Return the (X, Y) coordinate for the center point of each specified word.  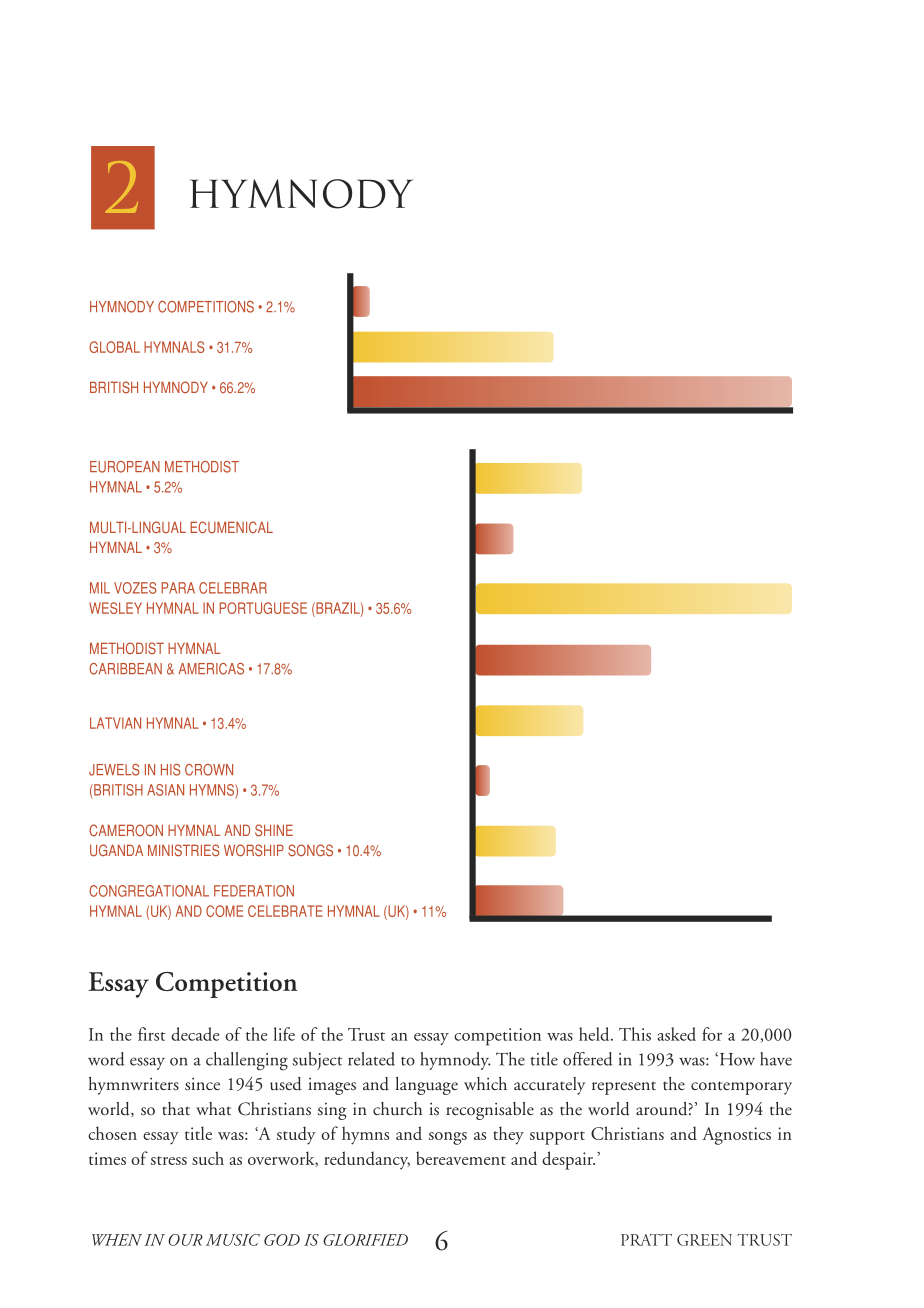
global (114, 347)
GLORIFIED (365, 1240)
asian (165, 790)
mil (100, 588)
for (712, 1034)
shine (274, 830)
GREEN (704, 1240)
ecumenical (231, 527)
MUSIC (233, 1240)
